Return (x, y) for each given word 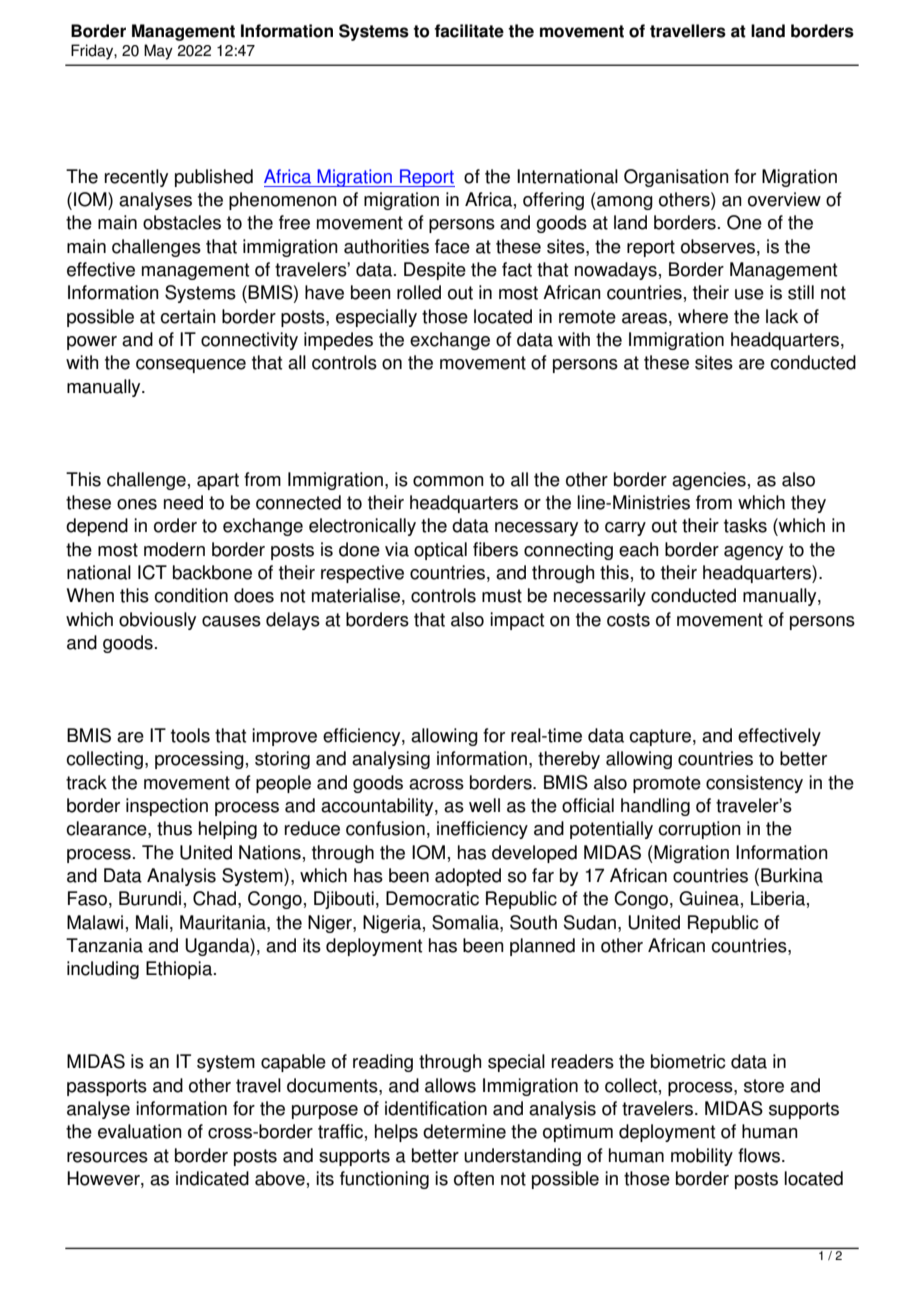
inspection (167, 807)
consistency (754, 784)
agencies (709, 481)
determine (464, 1131)
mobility (702, 1157)
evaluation (140, 1131)
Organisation (676, 178)
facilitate (469, 31)
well (484, 805)
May (158, 52)
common (448, 481)
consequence (191, 366)
